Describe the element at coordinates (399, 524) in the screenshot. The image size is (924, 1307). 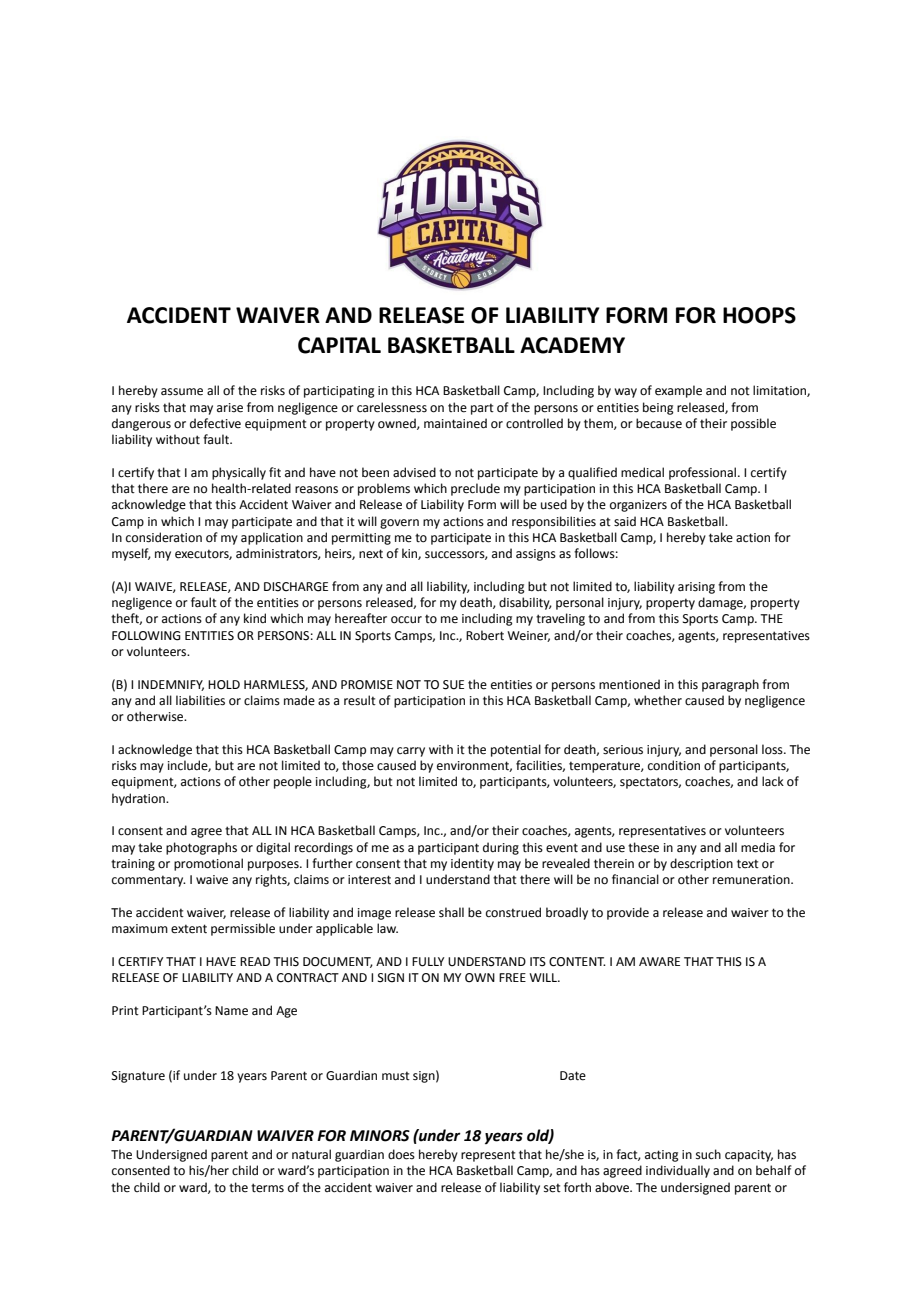
I see `govern` at that location.
